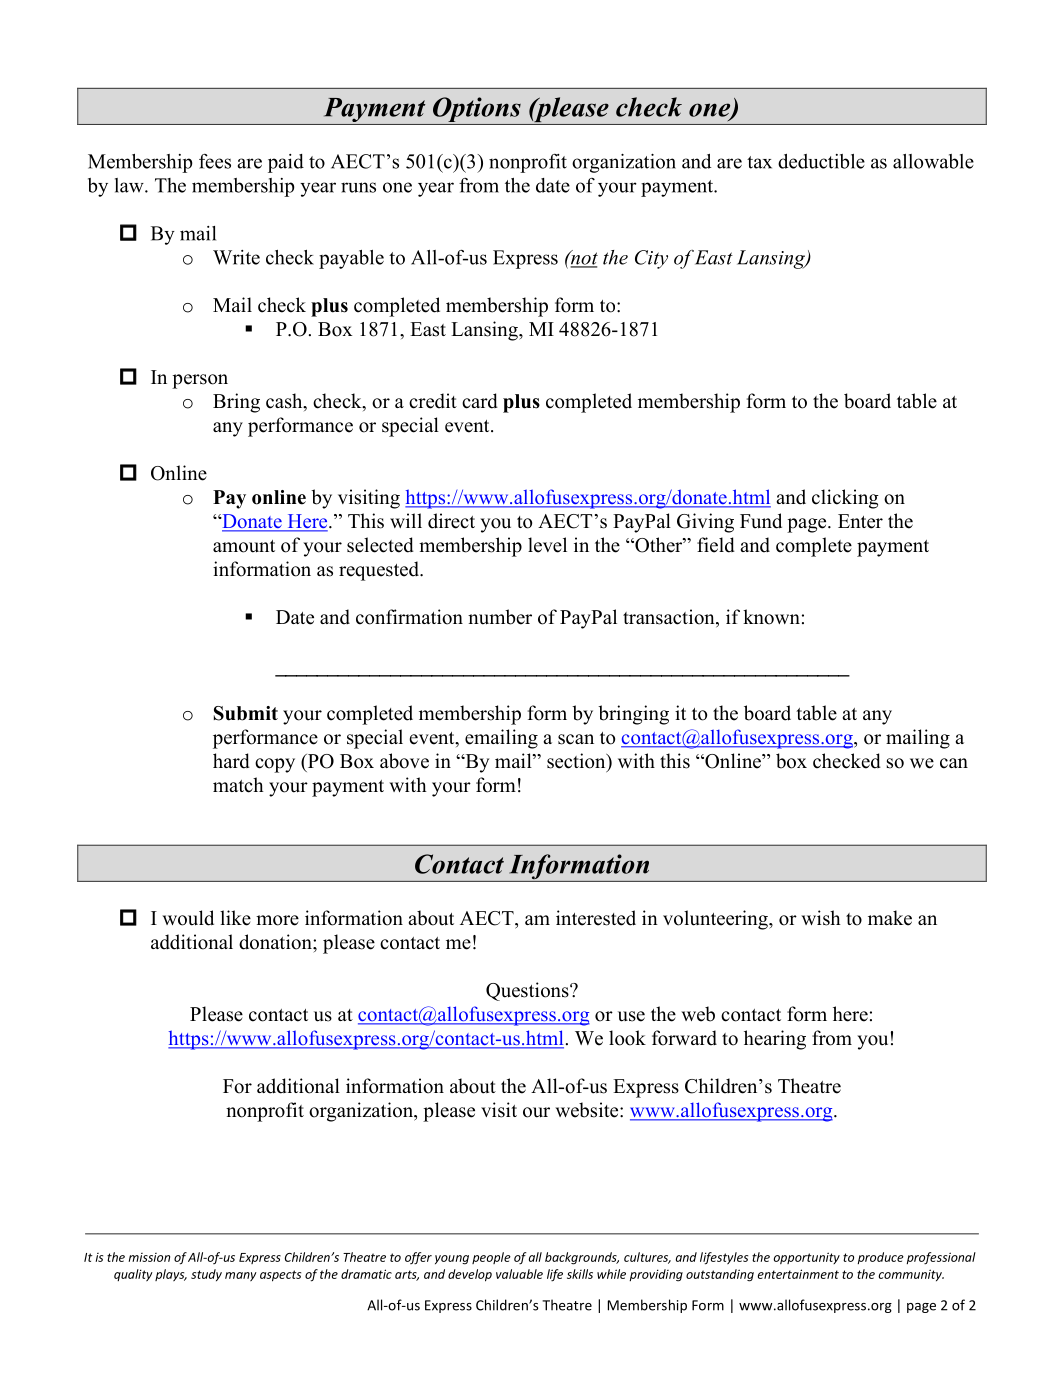 This page has height=1377, width=1064. I want to click on Questions, so click(528, 991).
